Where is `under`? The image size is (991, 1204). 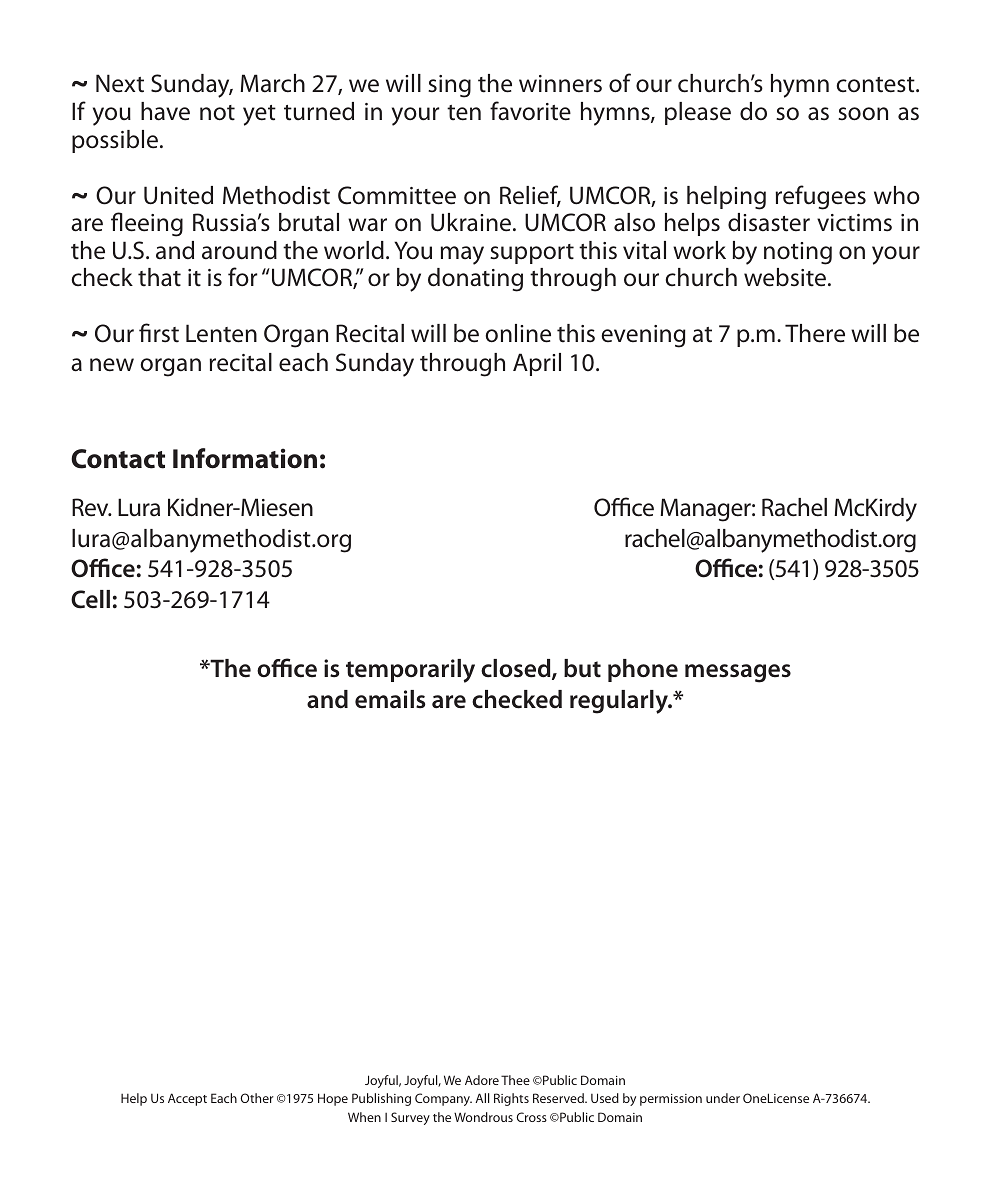
under is located at coordinates (723, 1098).
